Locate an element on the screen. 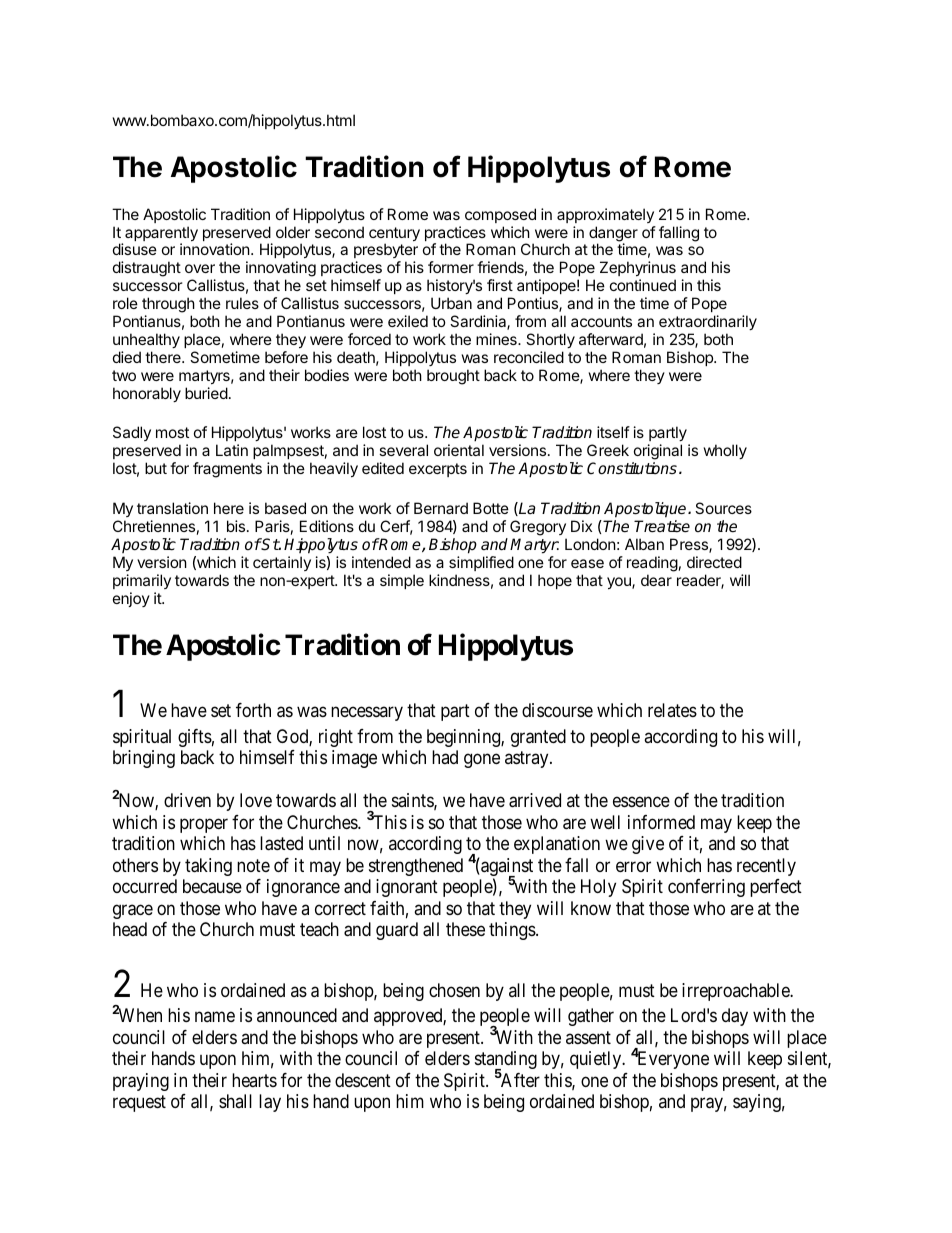 Image resolution: width=952 pixels, height=1233 pixels. Bernard is located at coordinates (441, 508).
